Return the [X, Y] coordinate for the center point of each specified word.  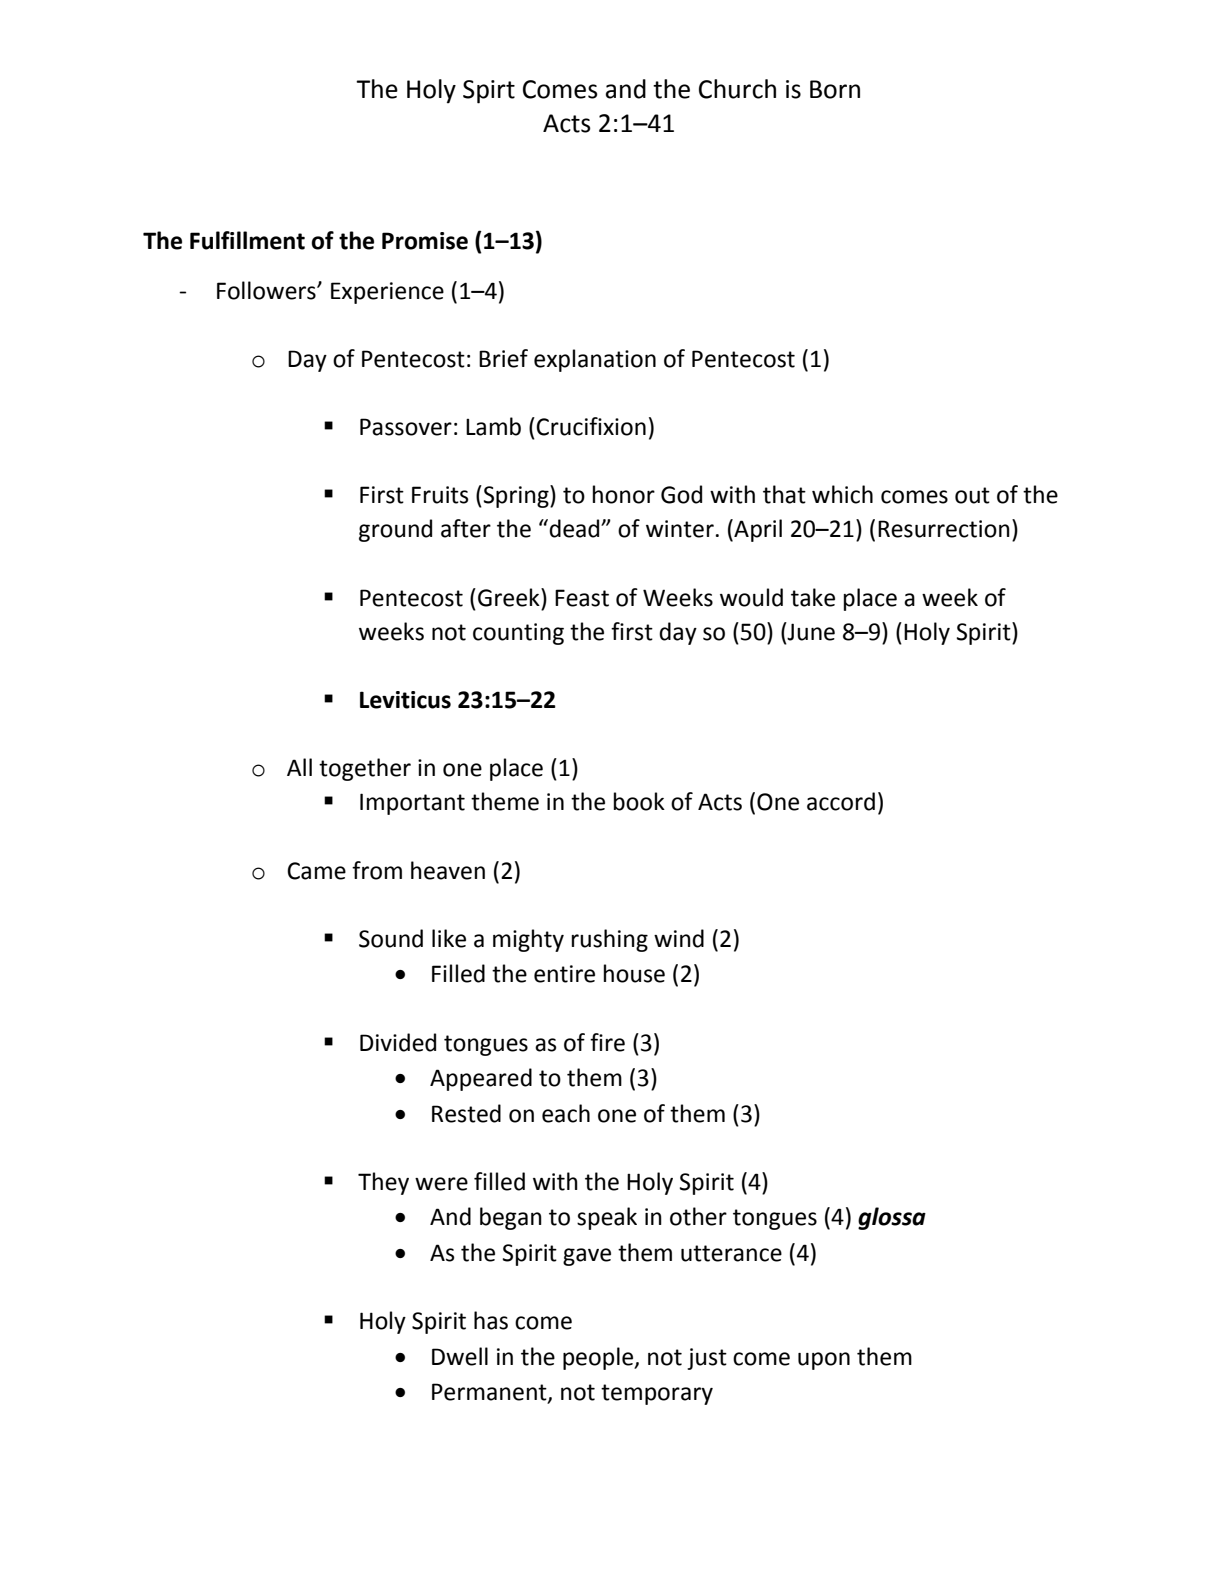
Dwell [460, 1356]
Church [737, 89]
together [365, 769]
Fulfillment [247, 240]
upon [824, 1361]
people [599, 1358]
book [639, 801]
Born [835, 89]
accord [841, 801]
